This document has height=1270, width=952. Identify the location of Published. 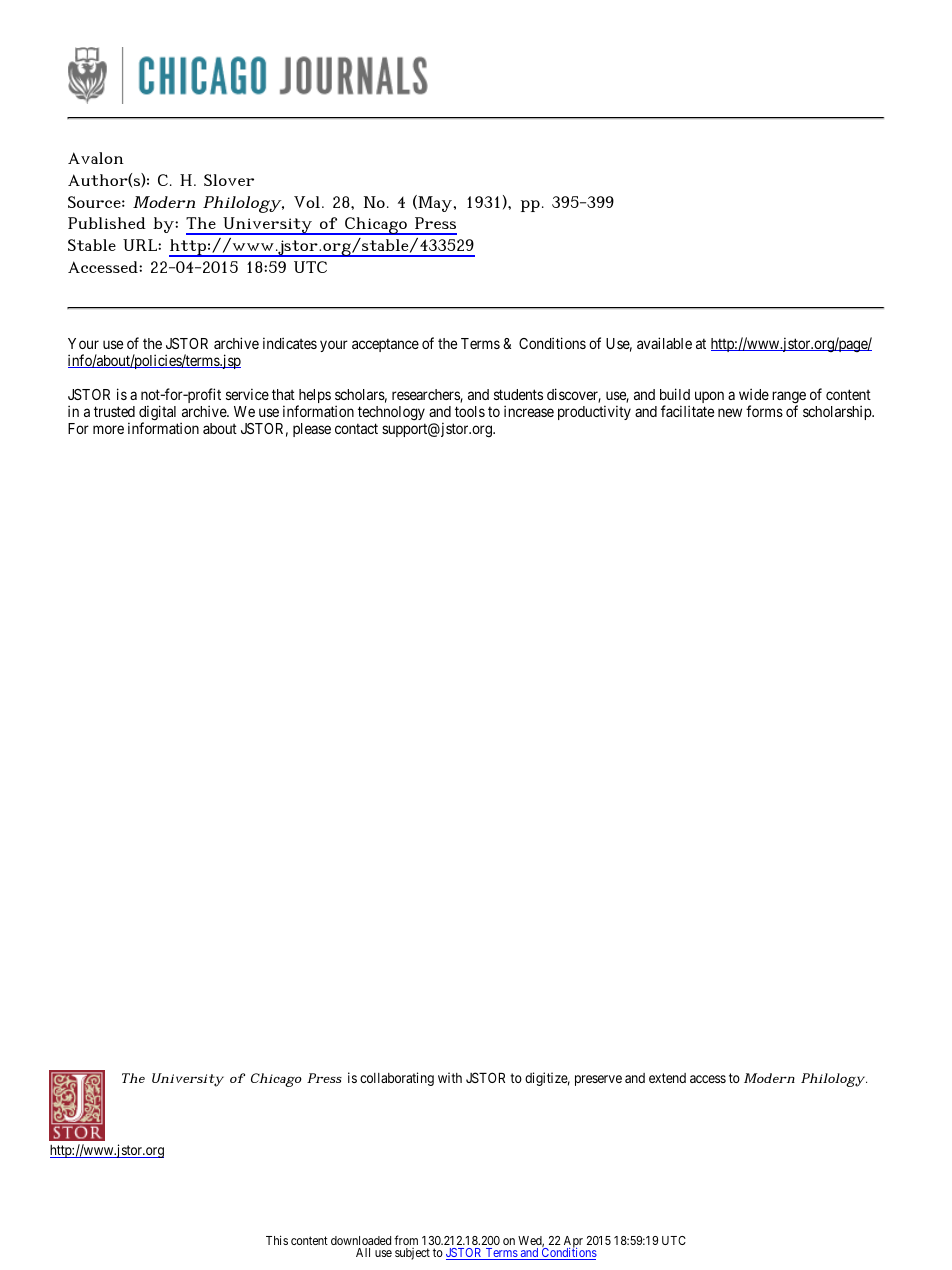
(107, 223).
